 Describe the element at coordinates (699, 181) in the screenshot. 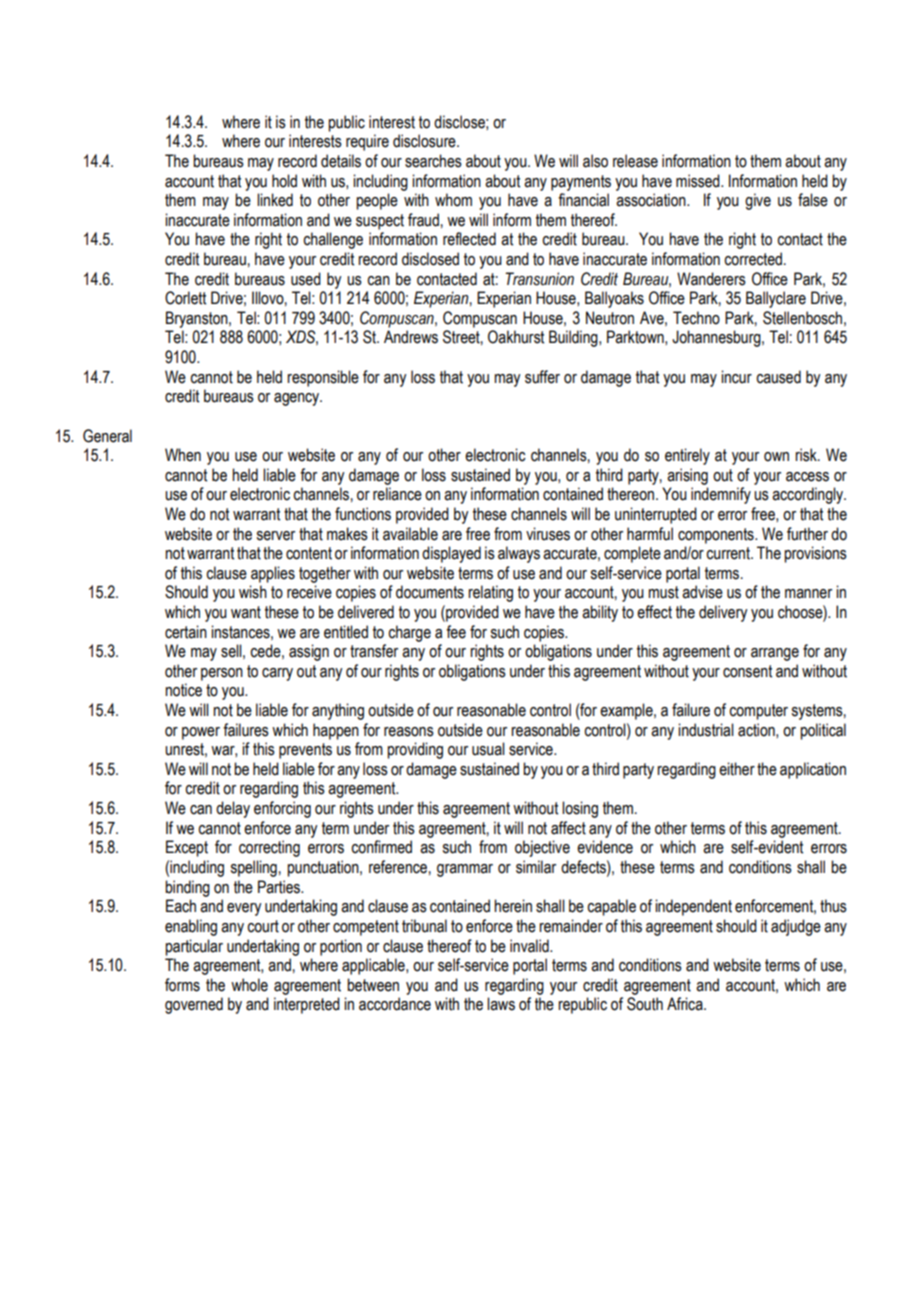

I see `missed` at that location.
